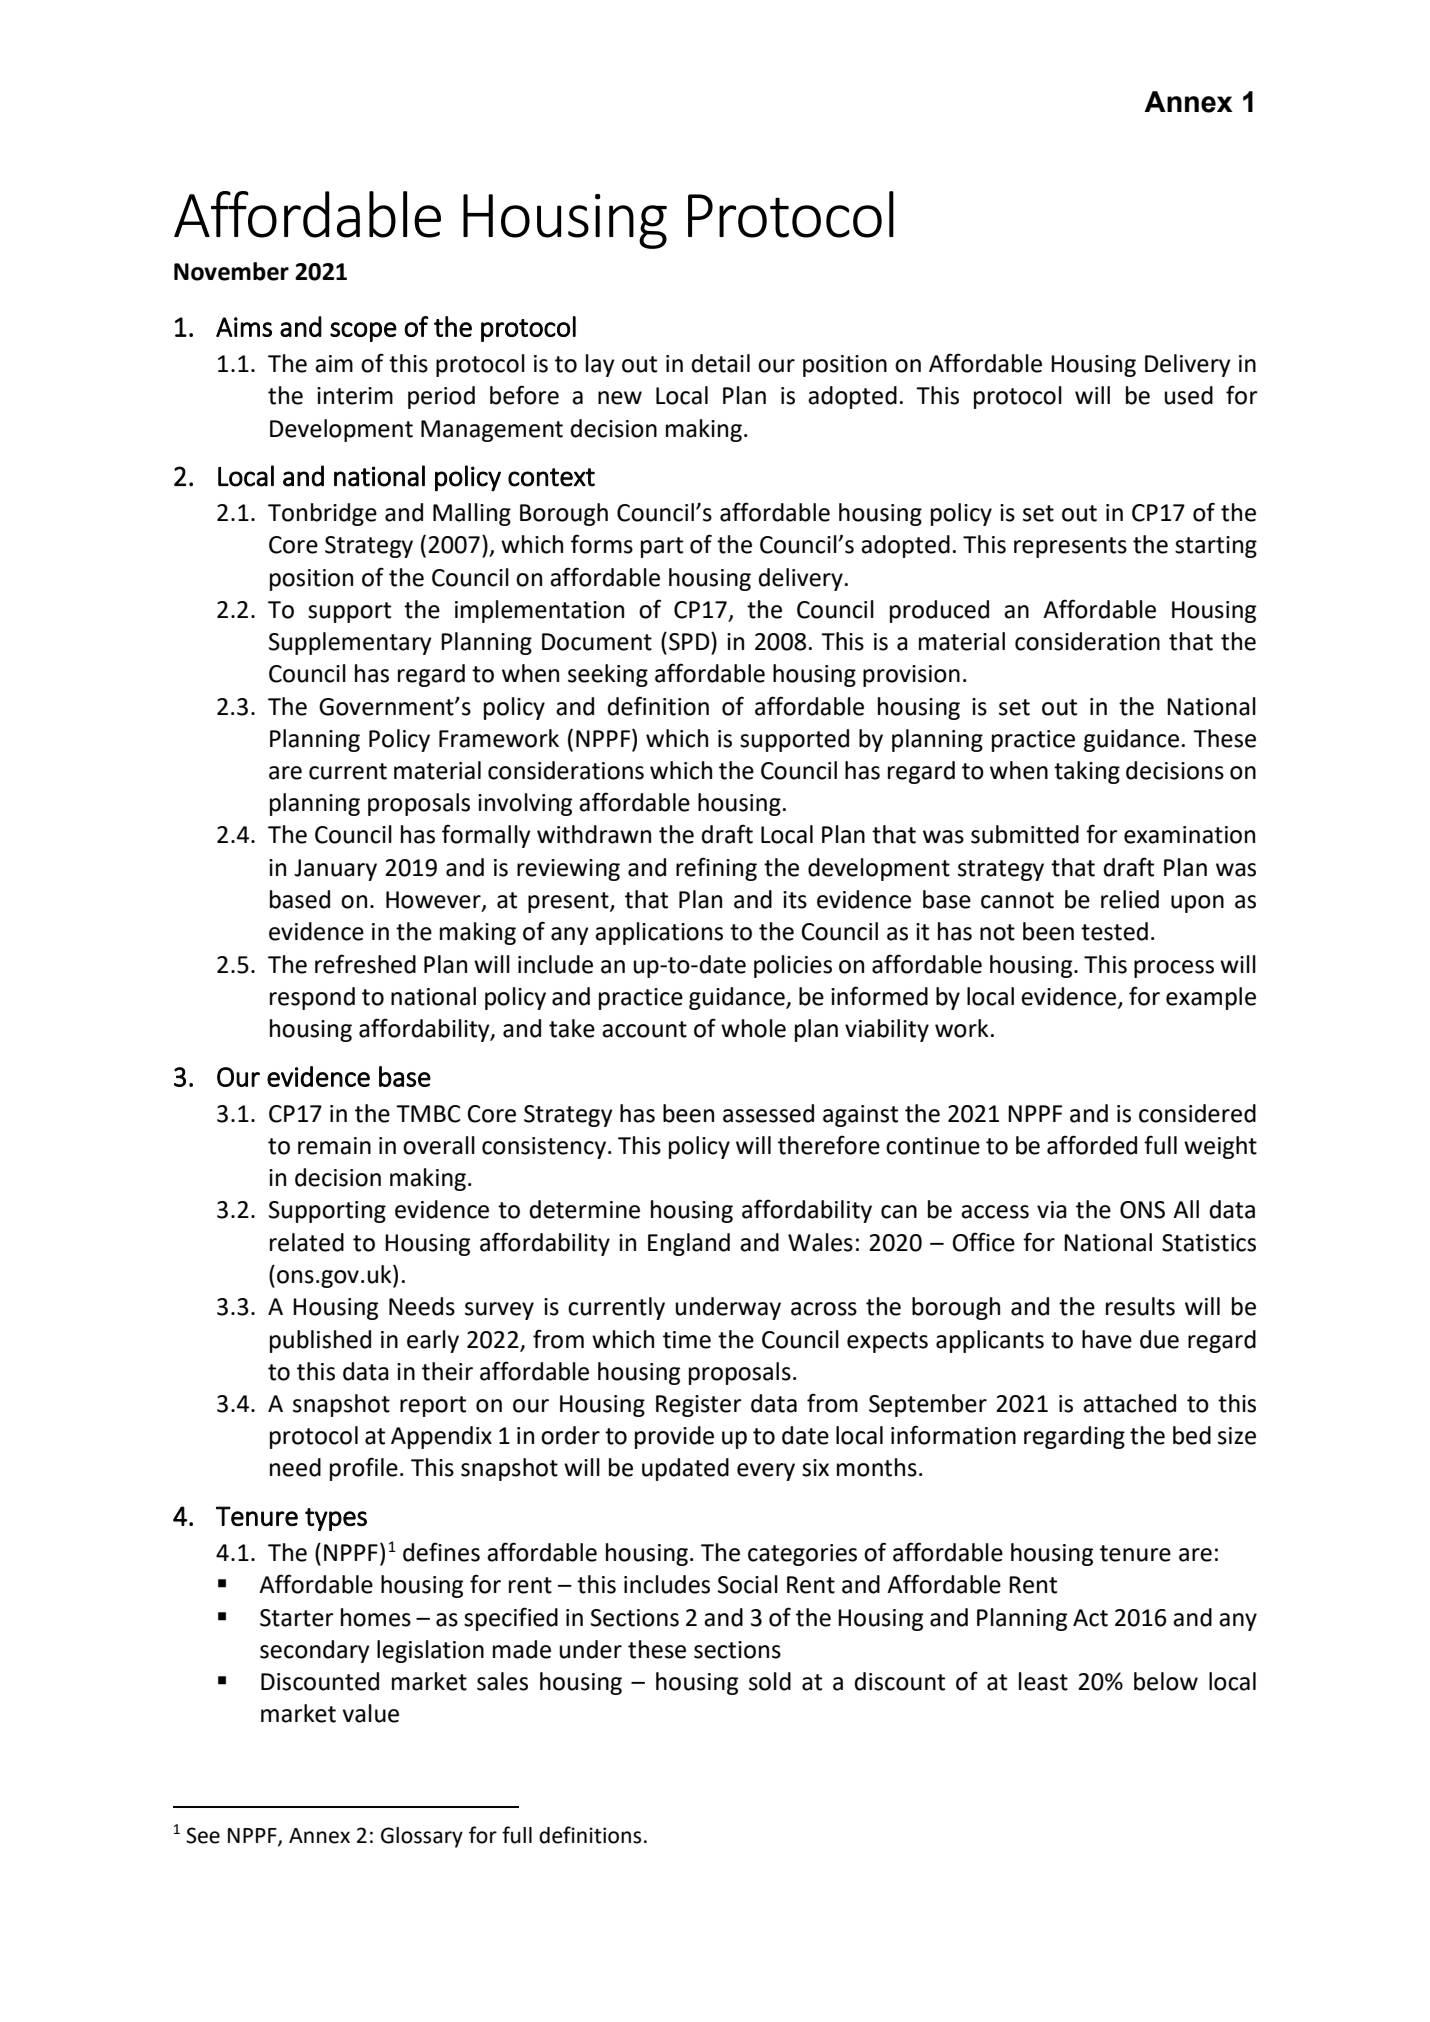  I want to click on used, so click(1188, 395).
